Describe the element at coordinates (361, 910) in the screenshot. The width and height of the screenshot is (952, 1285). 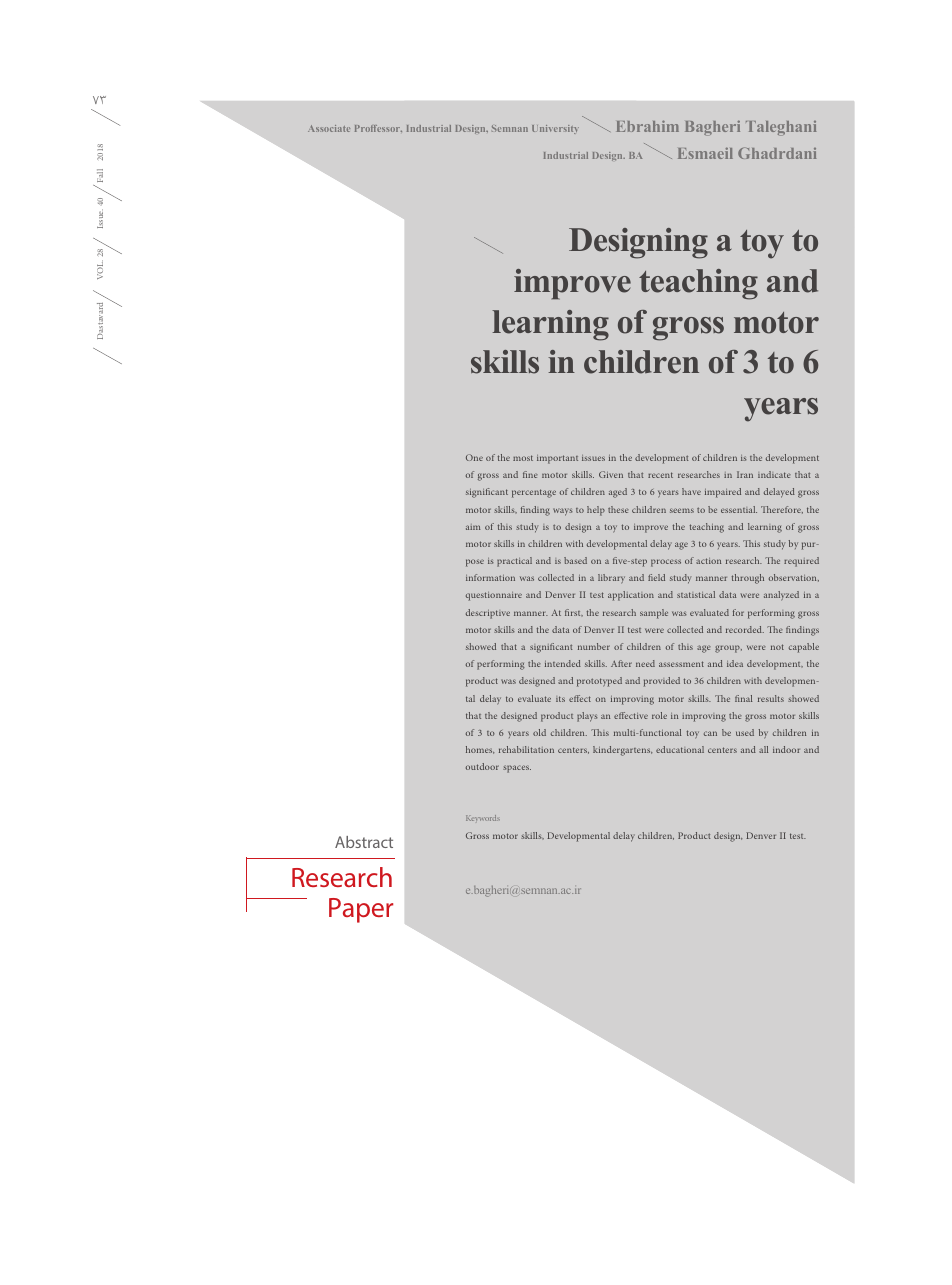
I see `Paper` at that location.
